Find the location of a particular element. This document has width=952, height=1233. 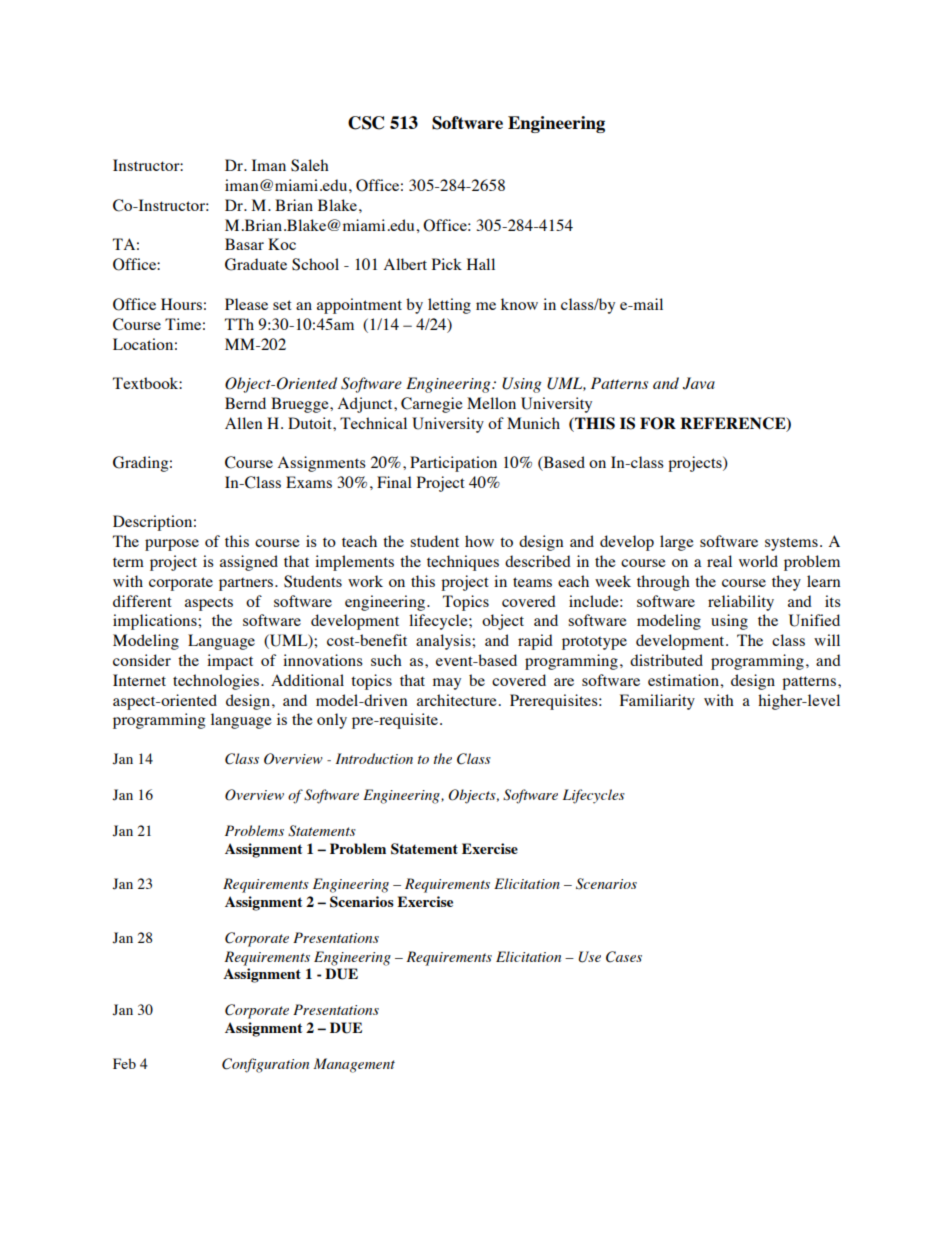

Configuration is located at coordinates (265, 1065).
